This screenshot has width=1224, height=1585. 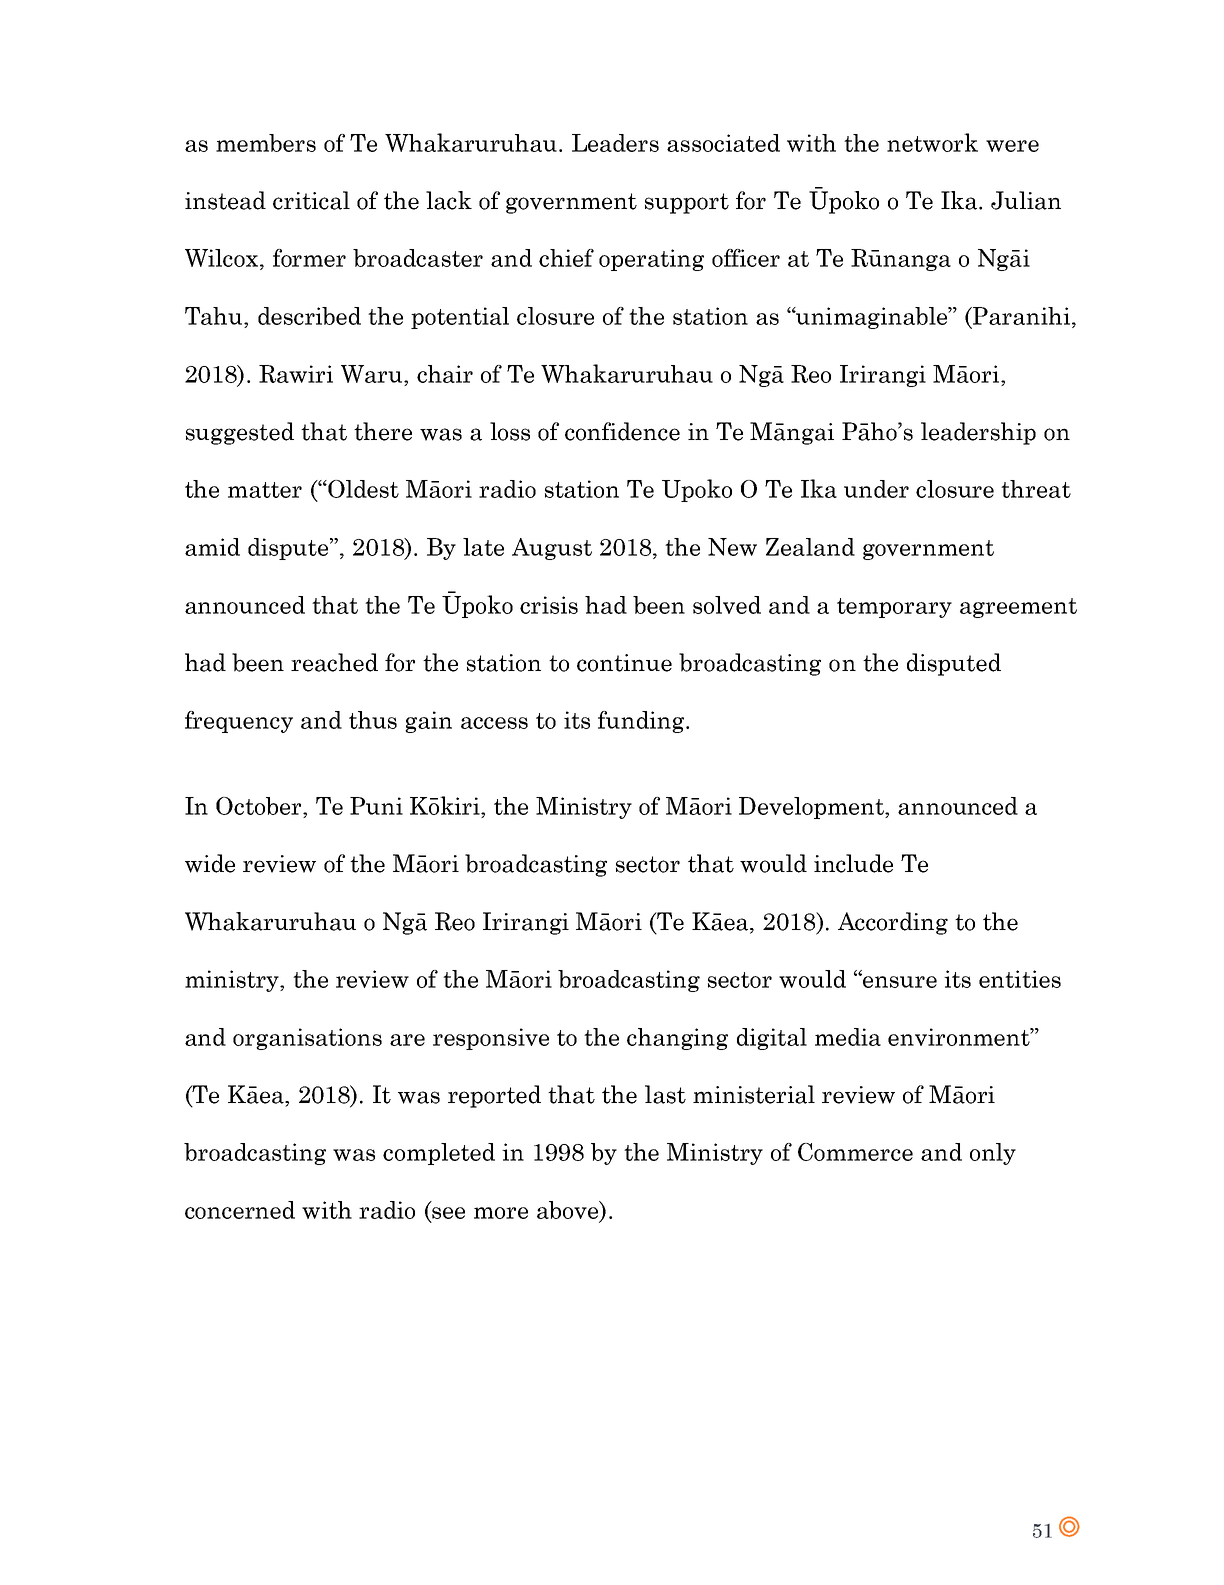 What do you see at coordinates (642, 722) in the screenshot?
I see `funding` at bounding box center [642, 722].
